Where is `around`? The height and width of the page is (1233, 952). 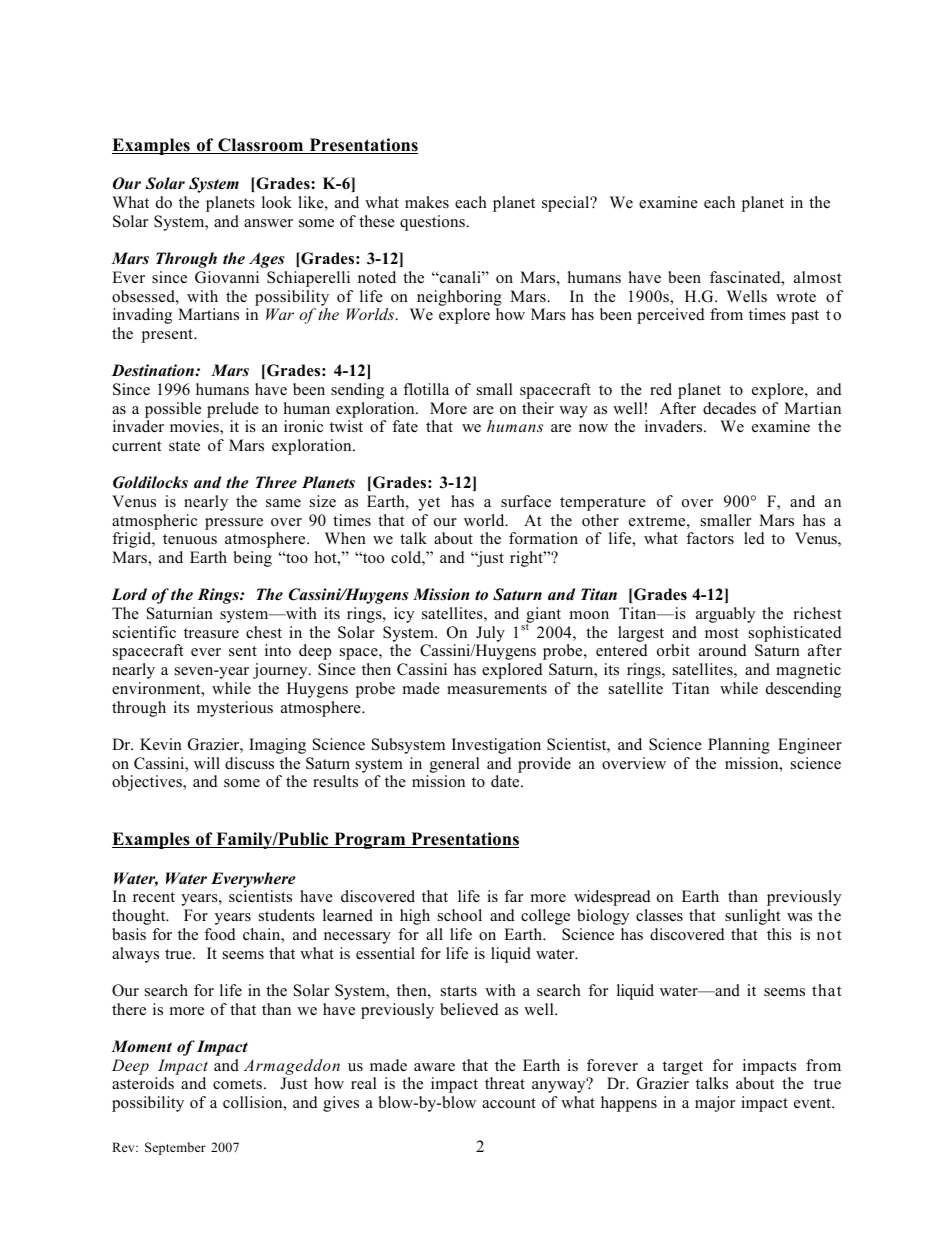 around is located at coordinates (723, 650).
